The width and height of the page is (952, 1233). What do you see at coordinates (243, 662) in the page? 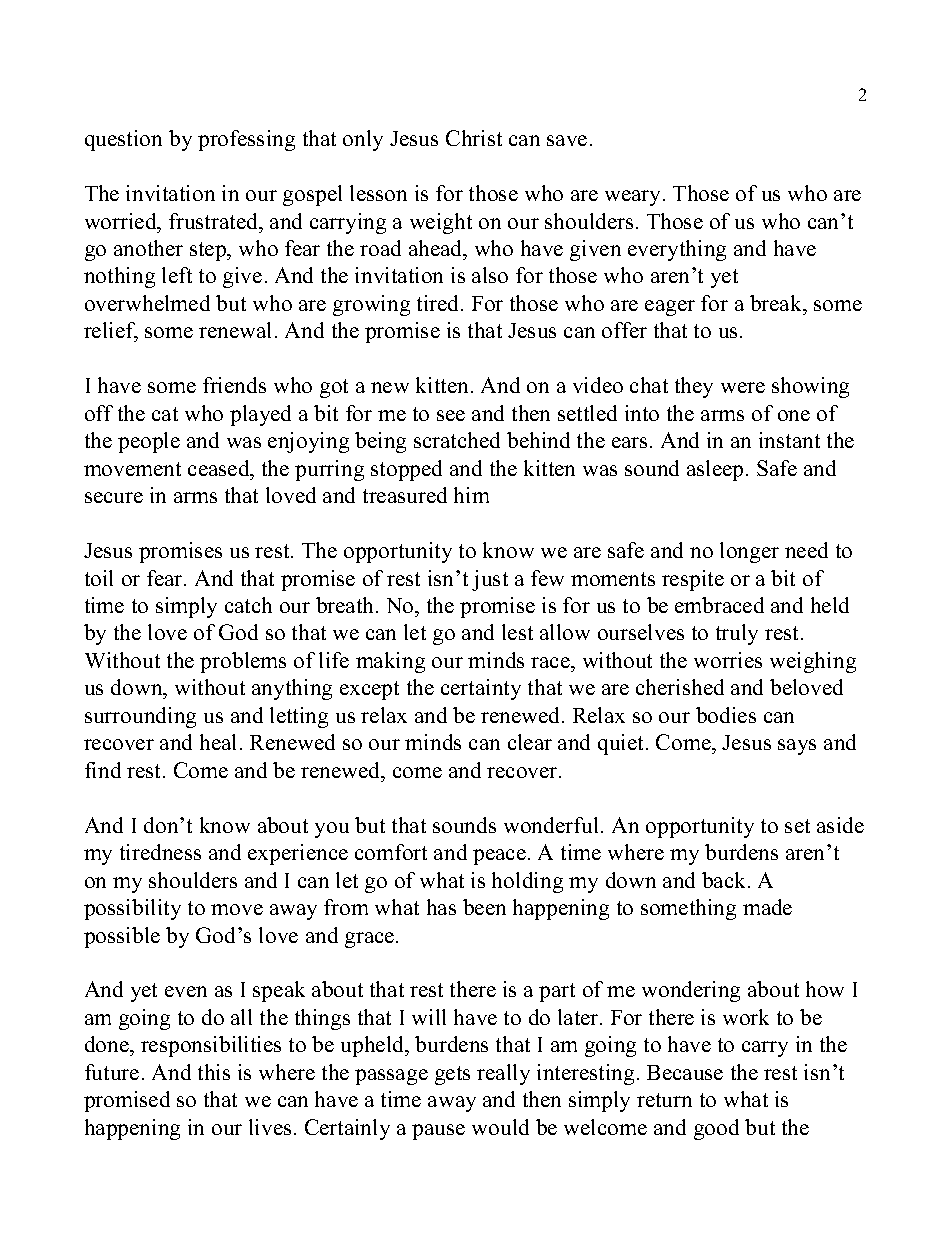
I see `problems` at bounding box center [243, 662].
